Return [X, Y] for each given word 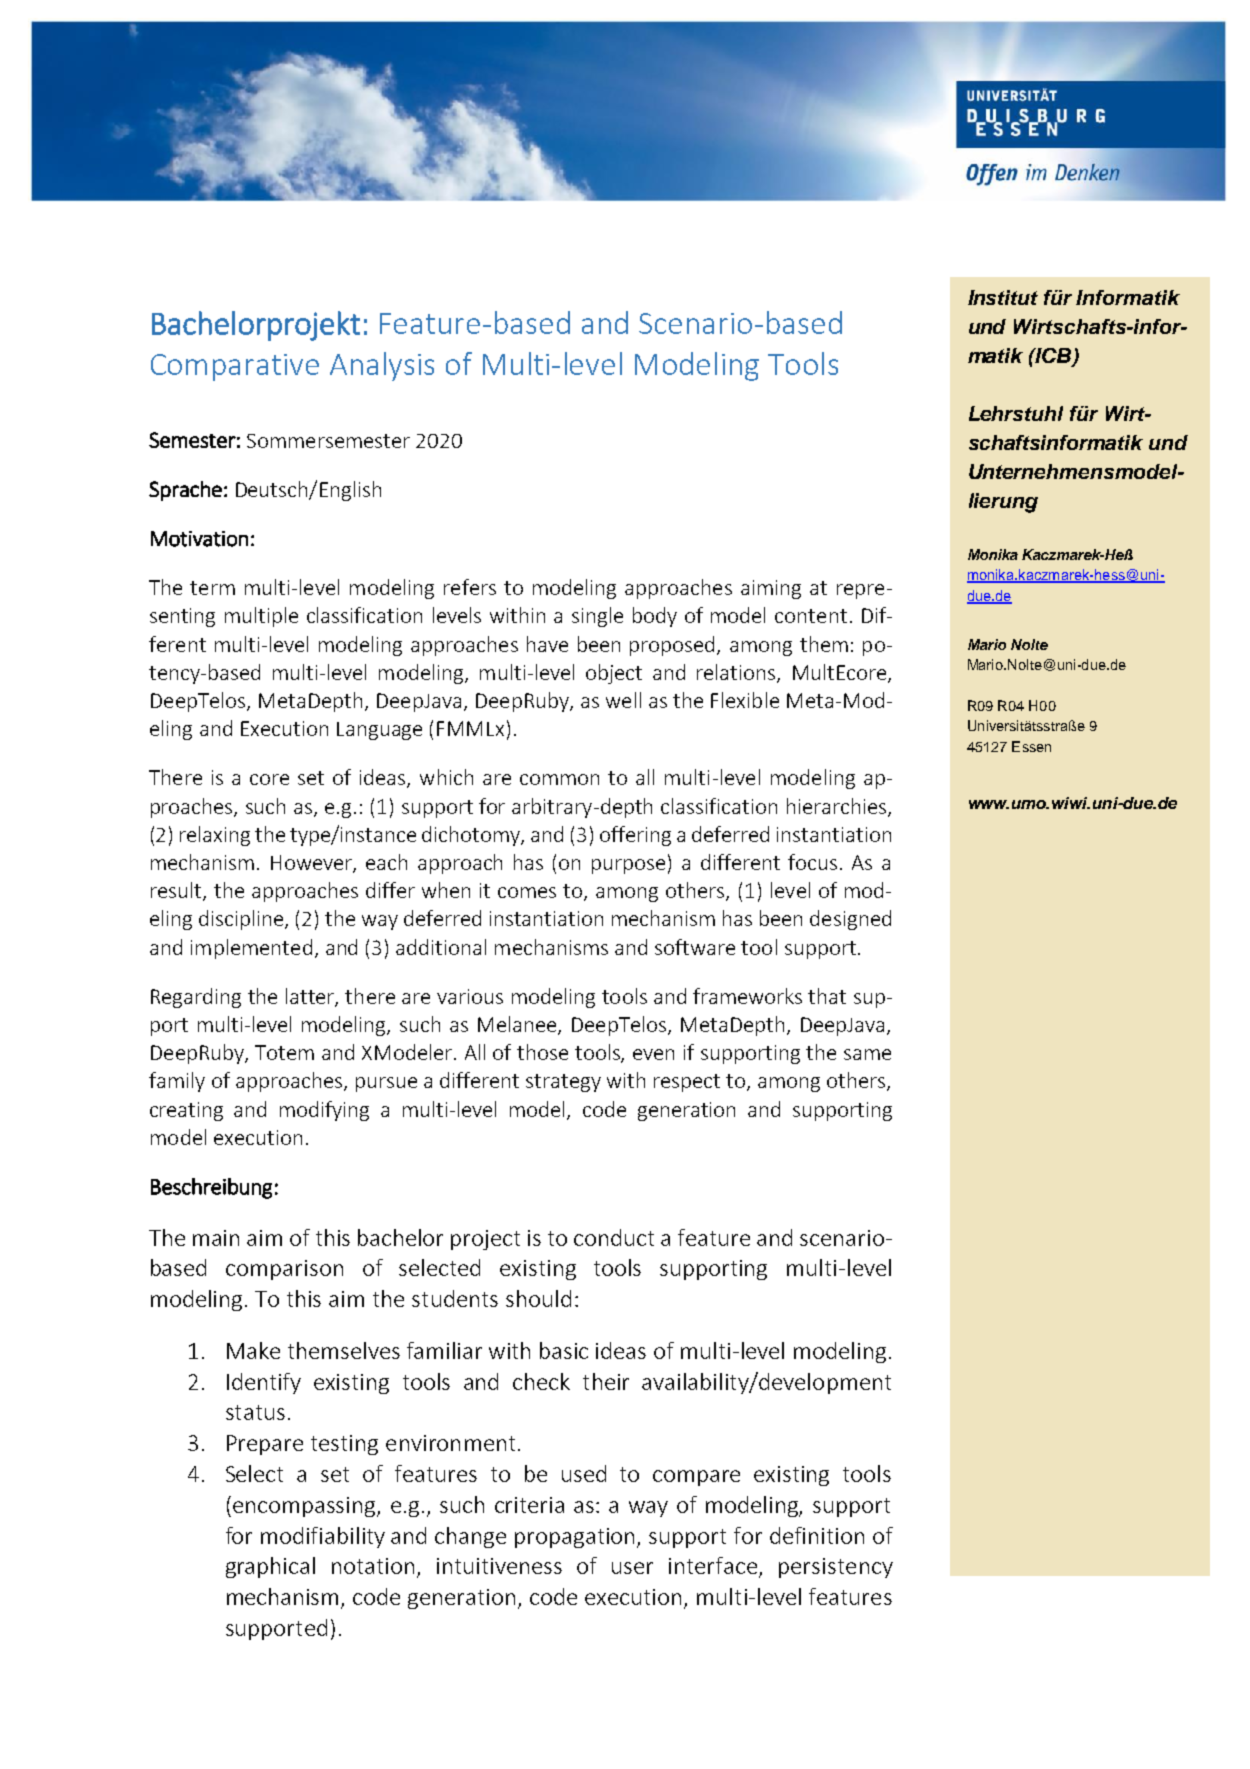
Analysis [382, 366]
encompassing [305, 1507]
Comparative [235, 367]
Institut [1003, 297]
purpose [628, 866]
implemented [251, 949]
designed [850, 920]
